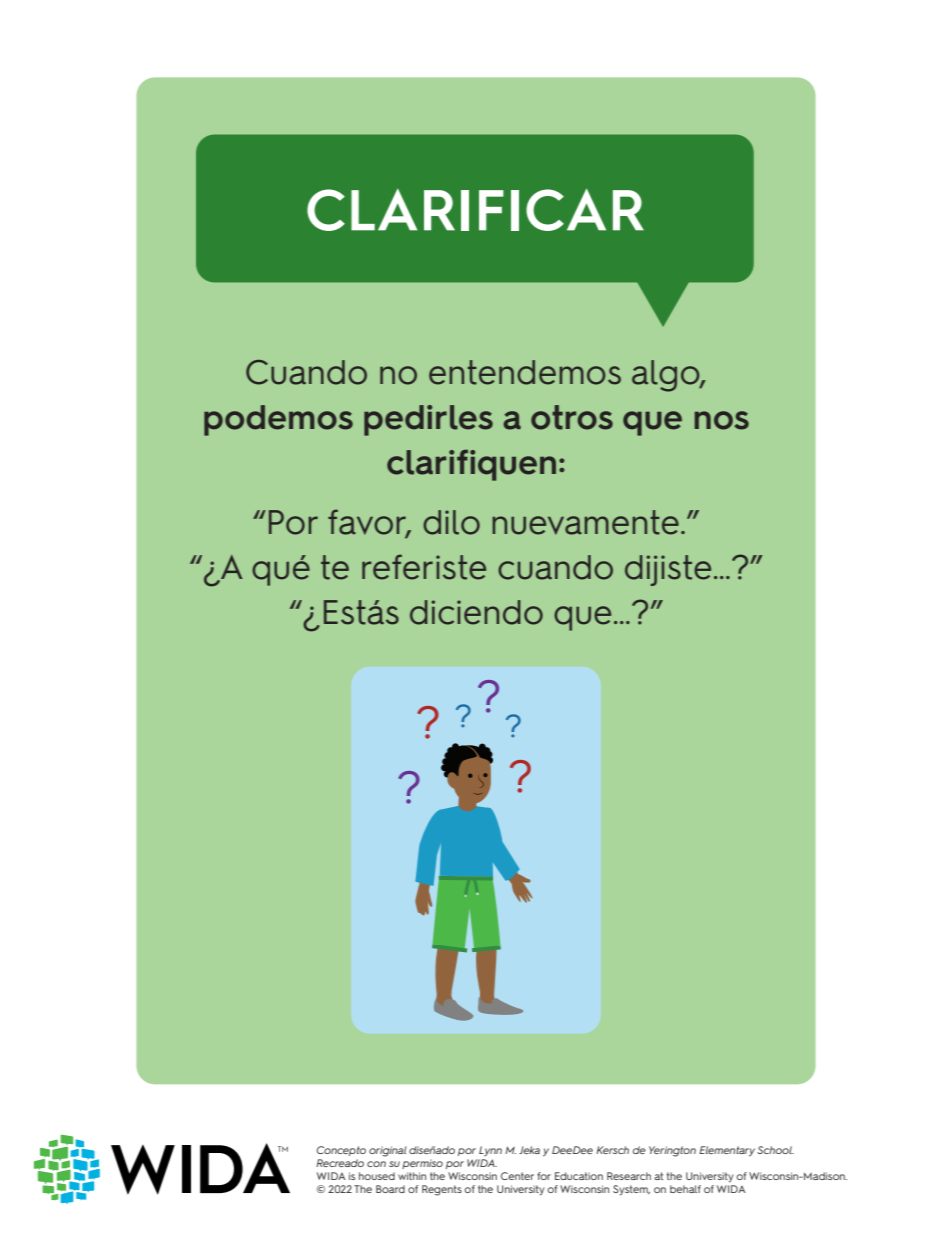 This image has width=952, height=1233. I want to click on Elementary, so click(727, 1151).
